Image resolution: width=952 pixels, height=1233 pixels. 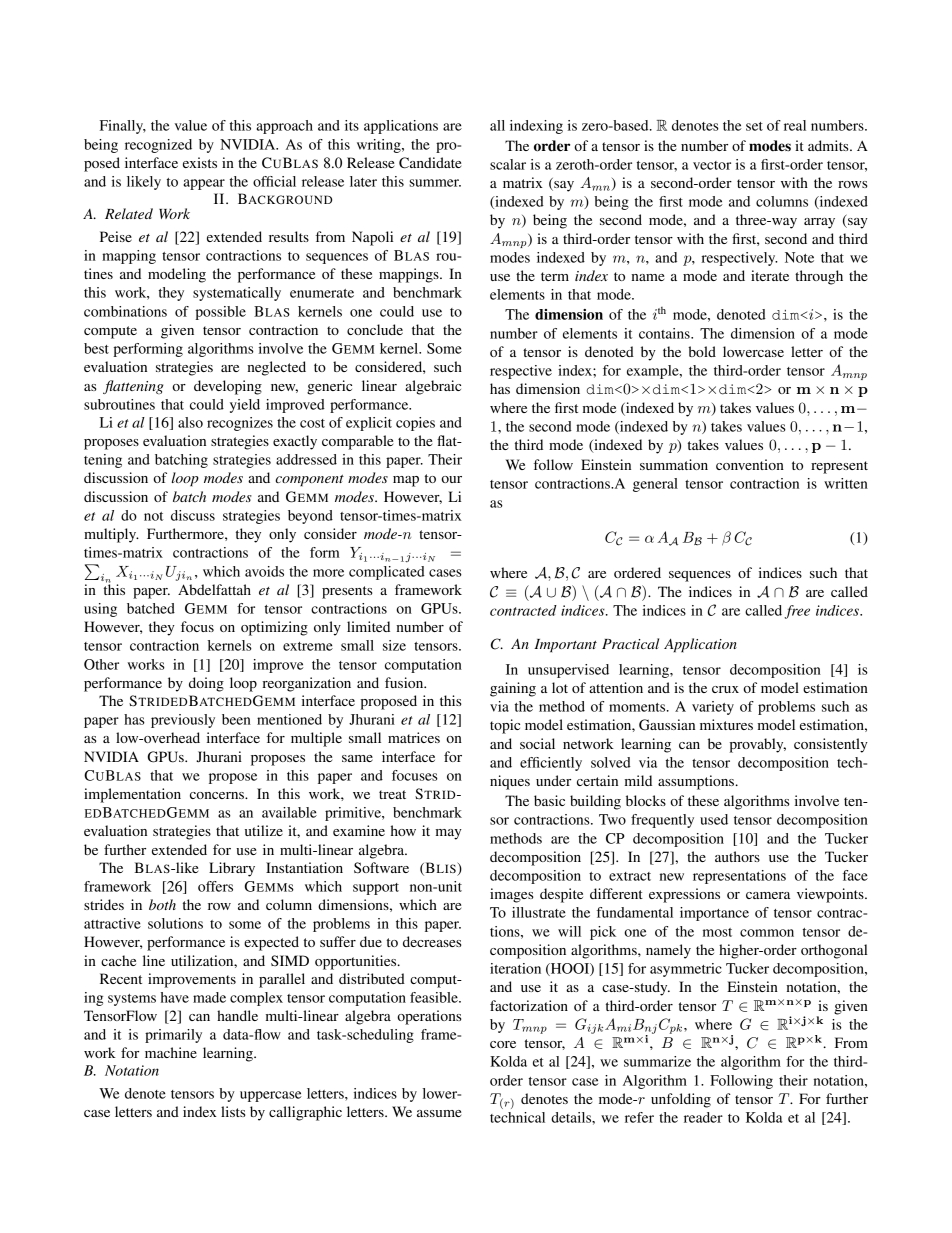 What do you see at coordinates (200, 162) in the page?
I see `exists` at bounding box center [200, 162].
